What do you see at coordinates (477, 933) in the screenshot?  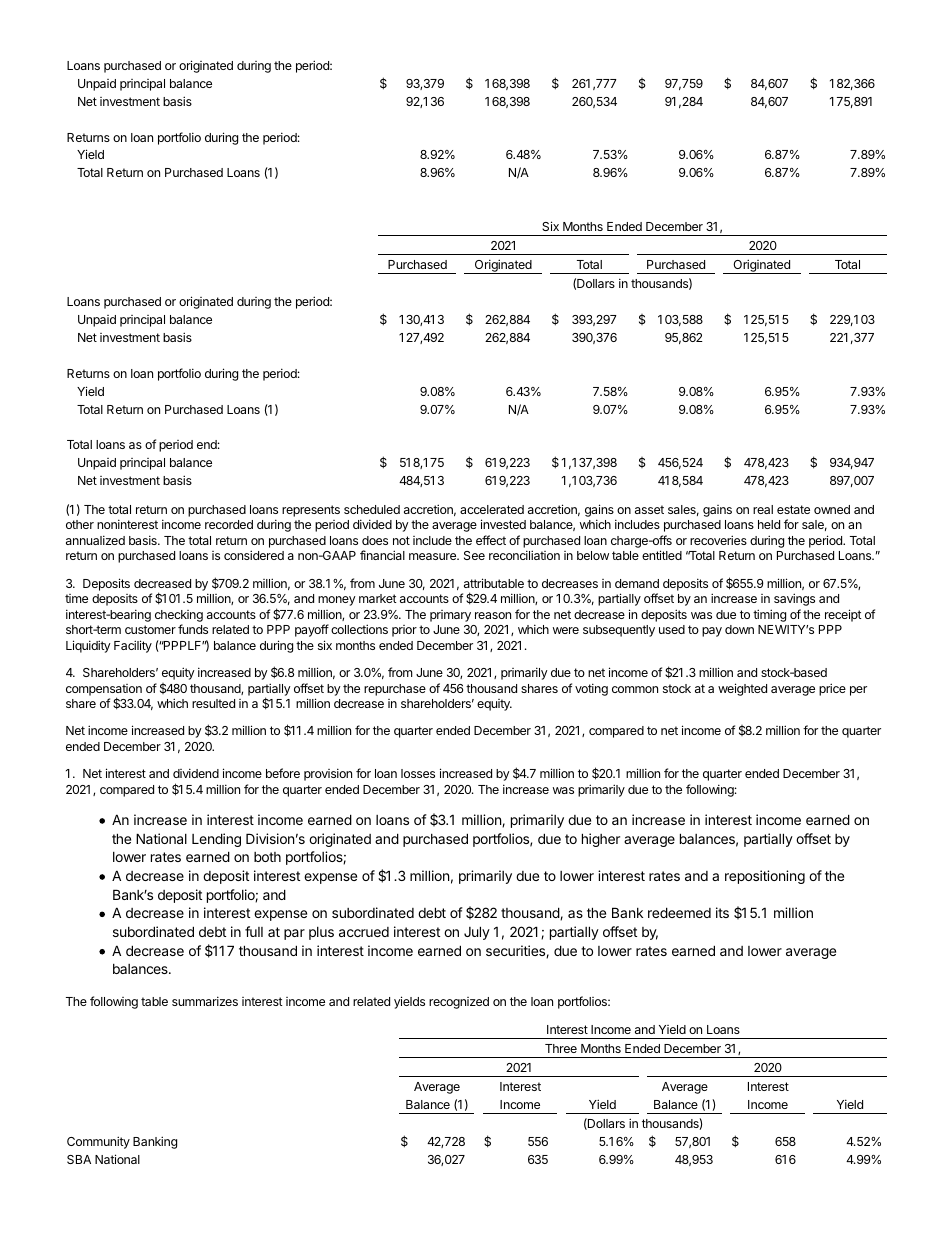 I see `July` at bounding box center [477, 933].
